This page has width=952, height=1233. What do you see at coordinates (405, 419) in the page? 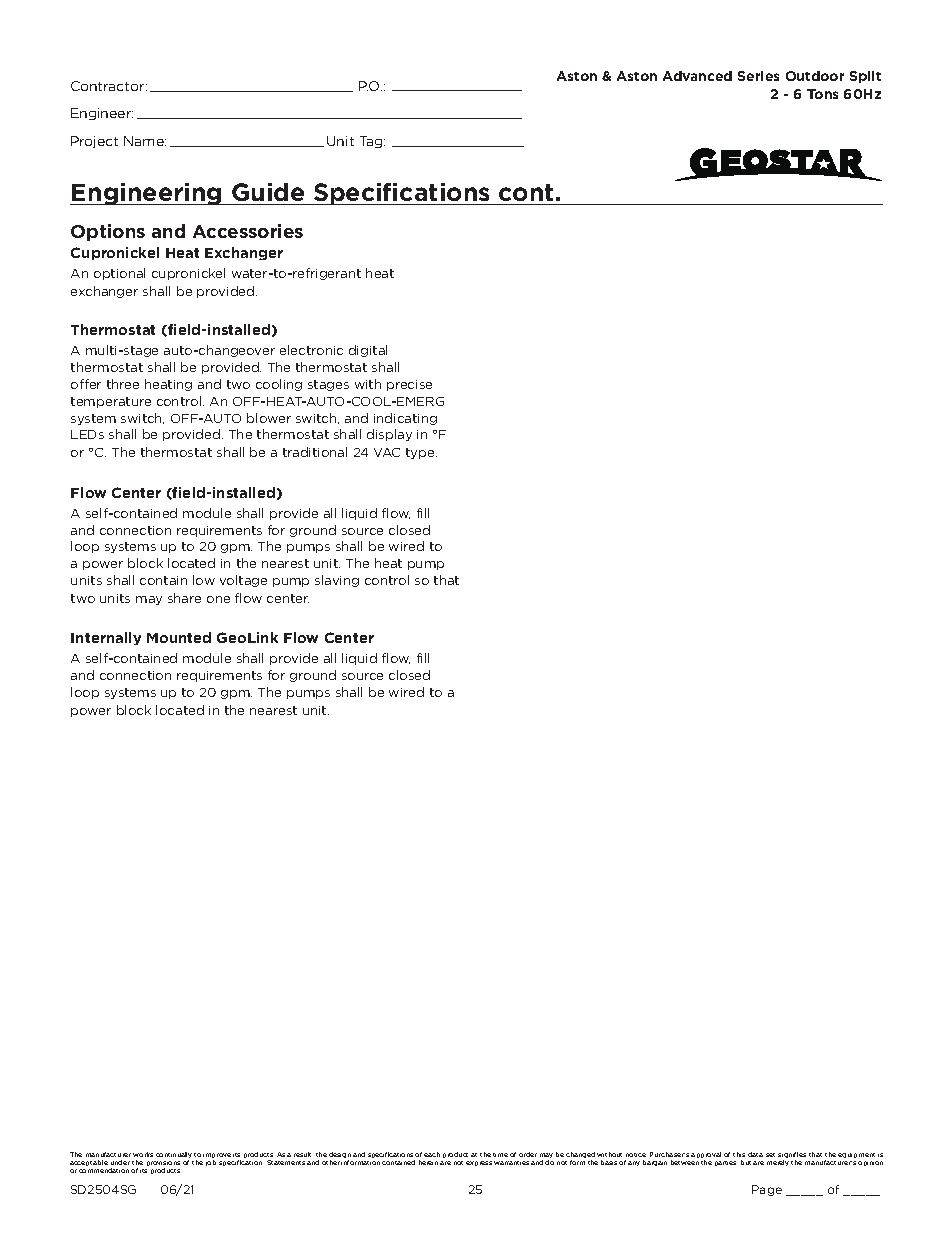
I see `indicating` at bounding box center [405, 419].
